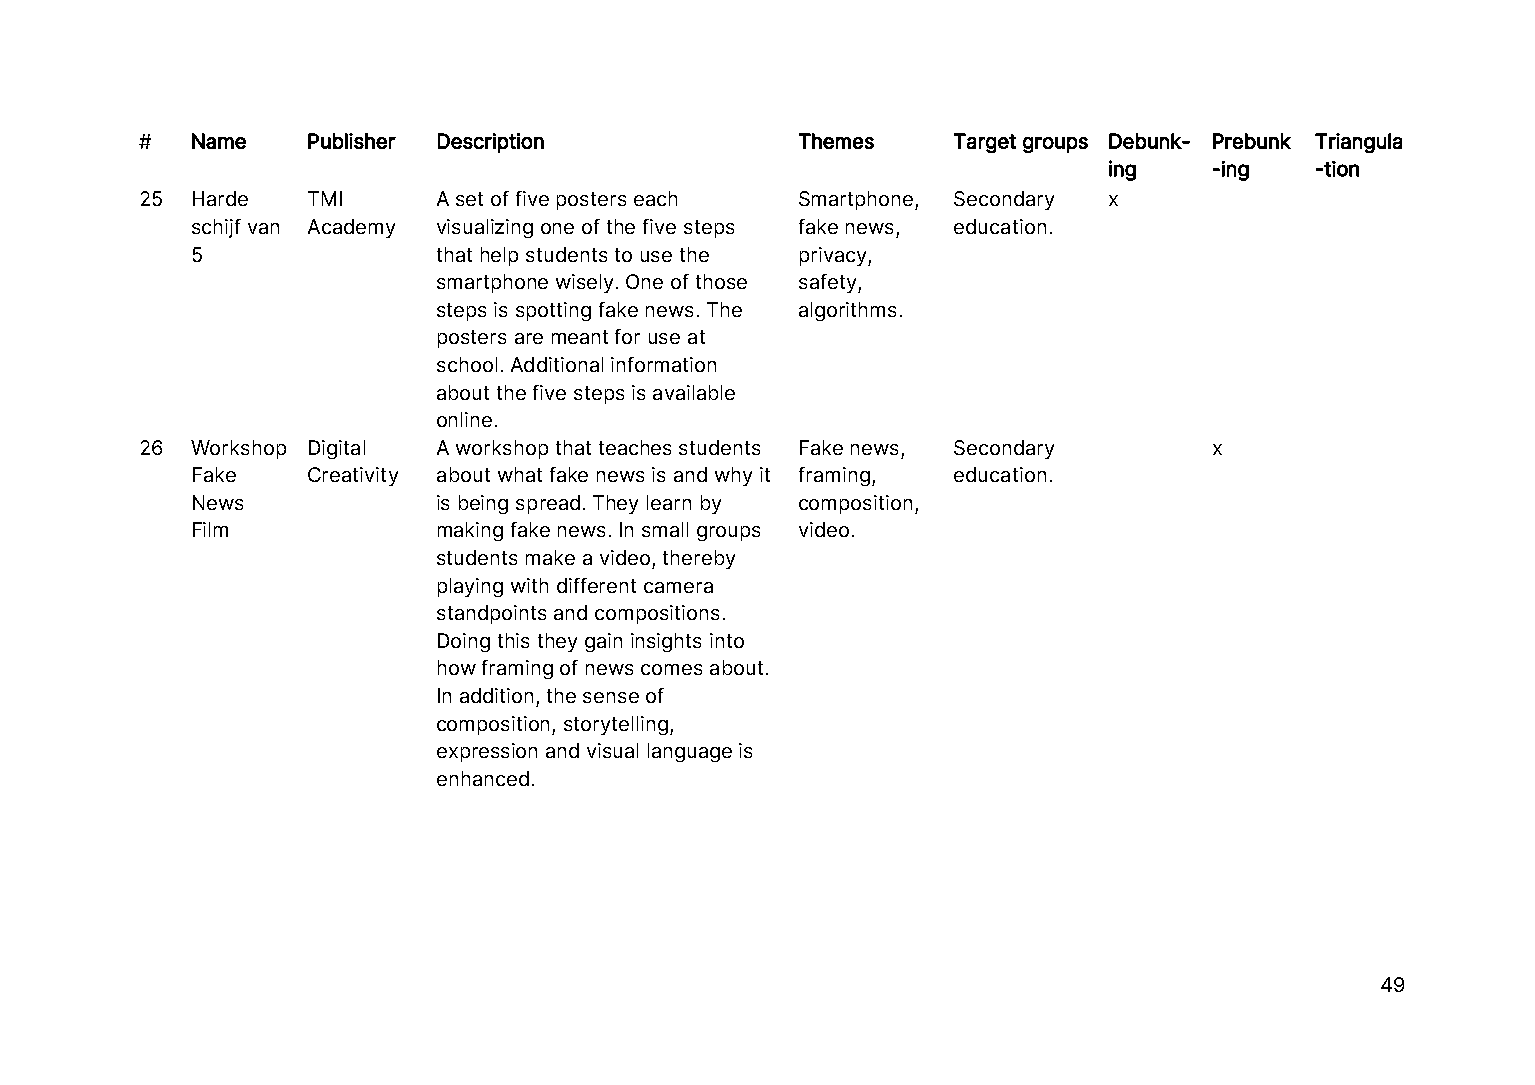 Image resolution: width=1535 pixels, height=1085 pixels. Describe the element at coordinates (550, 557) in the document. I see `make` at that location.
